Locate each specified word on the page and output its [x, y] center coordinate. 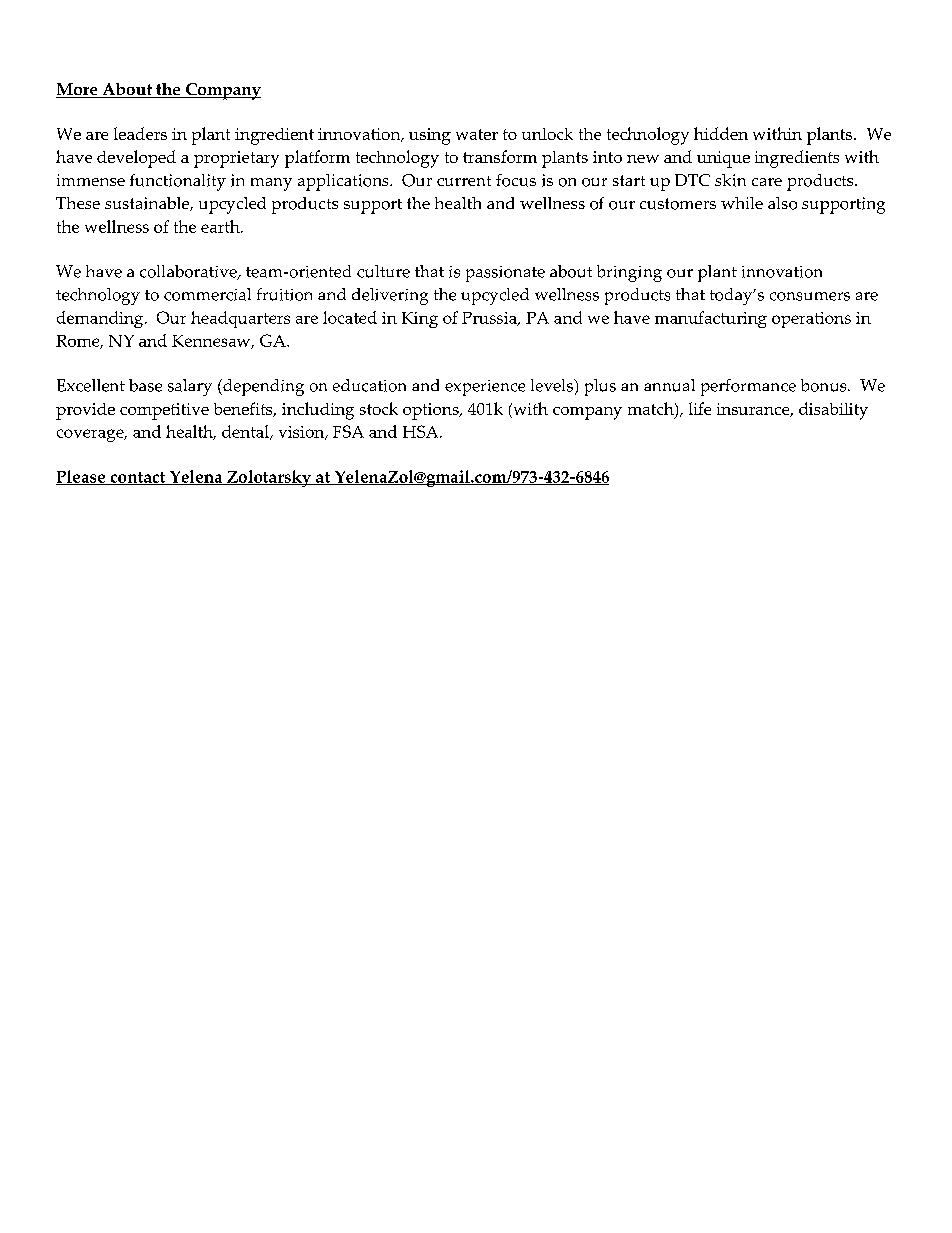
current [464, 181]
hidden [721, 133]
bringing [629, 273]
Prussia [490, 319]
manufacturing [711, 319]
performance [748, 387]
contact [137, 478]
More [78, 90]
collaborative [189, 272]
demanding [101, 319]
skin [730, 180]
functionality [178, 182]
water [477, 134]
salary [190, 387]
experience [485, 388]
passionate [505, 274]
